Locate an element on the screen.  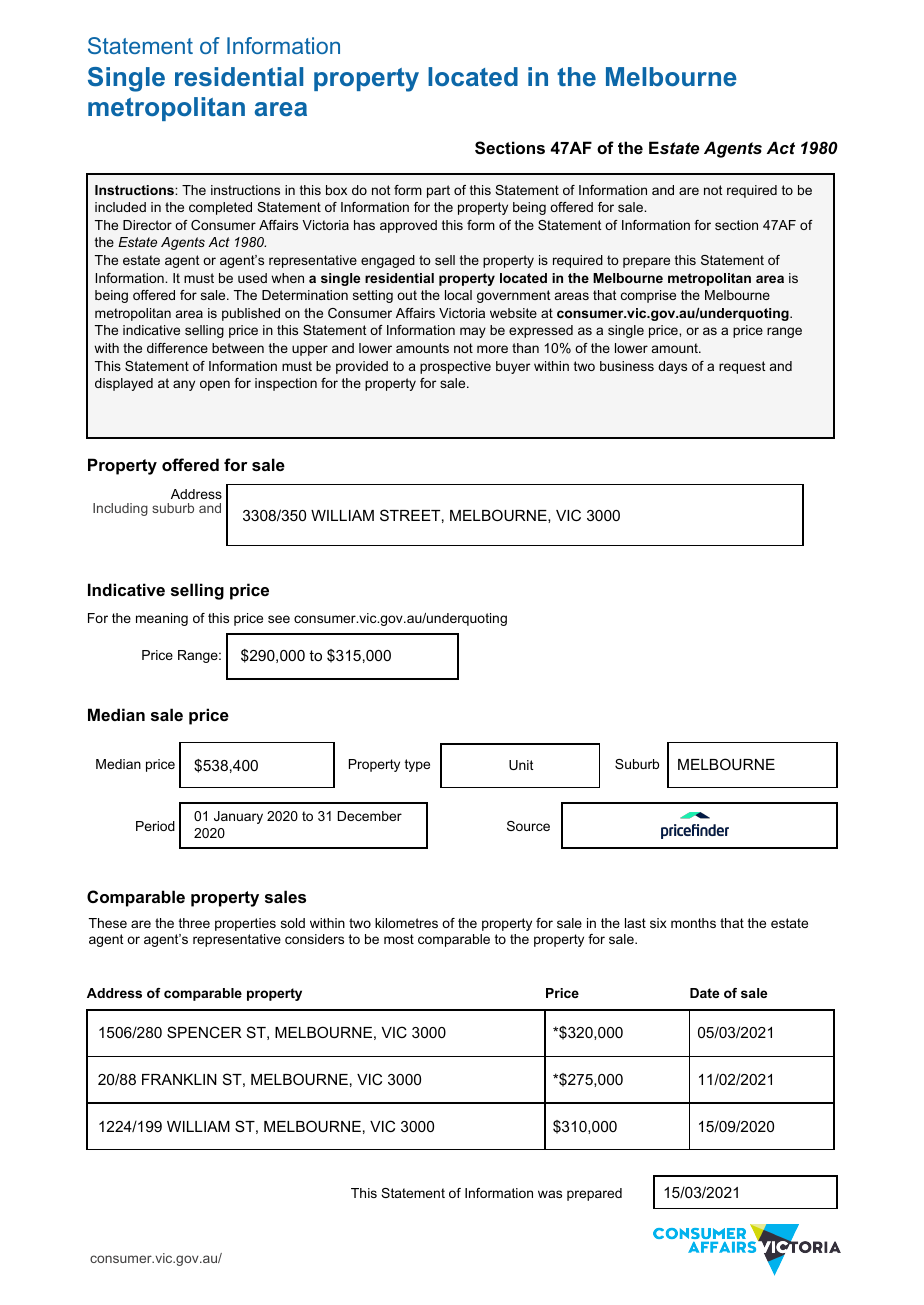
Unit is located at coordinates (521, 765).
